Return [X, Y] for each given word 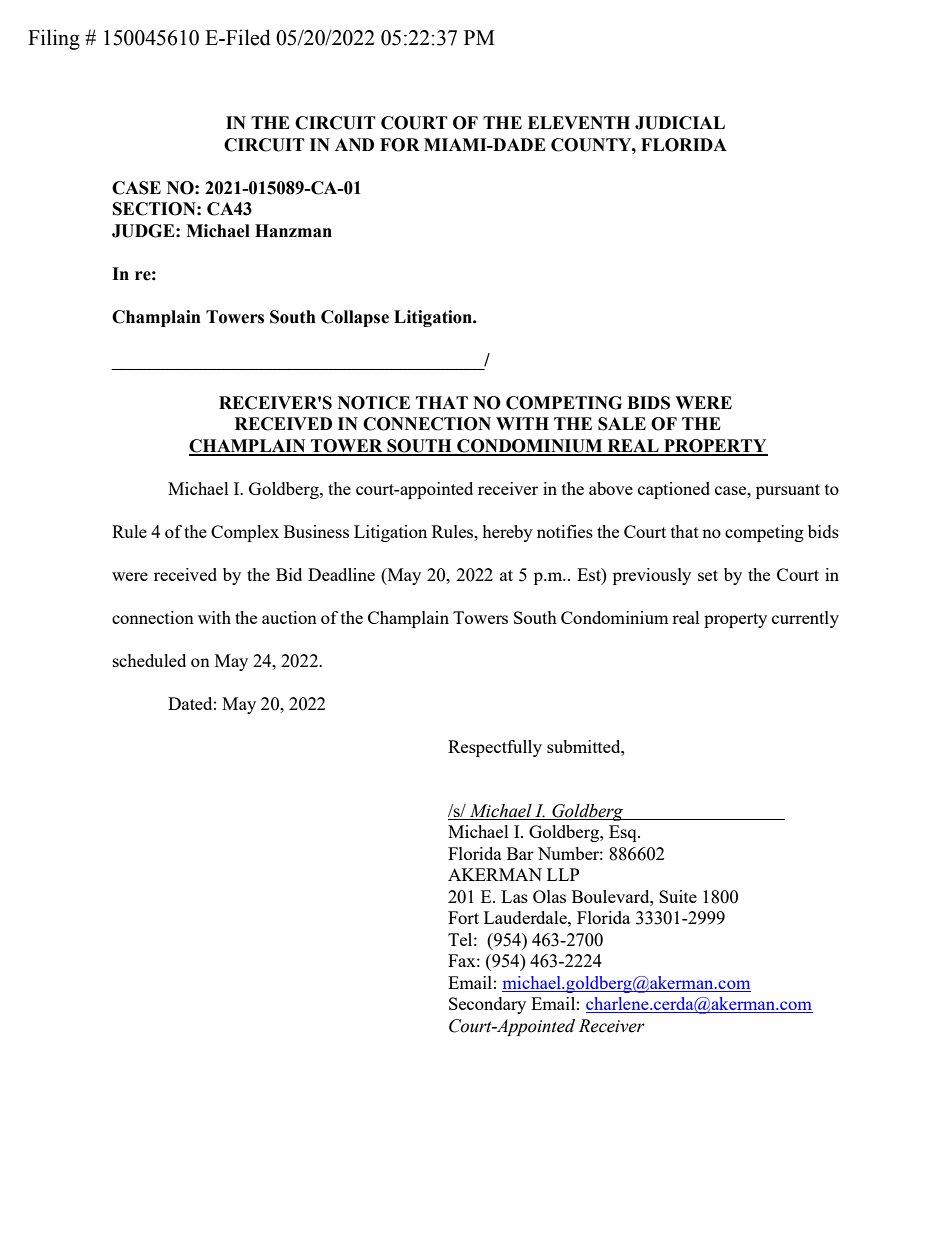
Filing [54, 39]
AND [354, 144]
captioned [674, 490]
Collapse [355, 318]
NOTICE [374, 403]
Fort [463, 917]
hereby [507, 533]
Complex [245, 533]
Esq [624, 833]
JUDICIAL [680, 123]
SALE [622, 424]
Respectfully [495, 748]
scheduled [149, 660]
